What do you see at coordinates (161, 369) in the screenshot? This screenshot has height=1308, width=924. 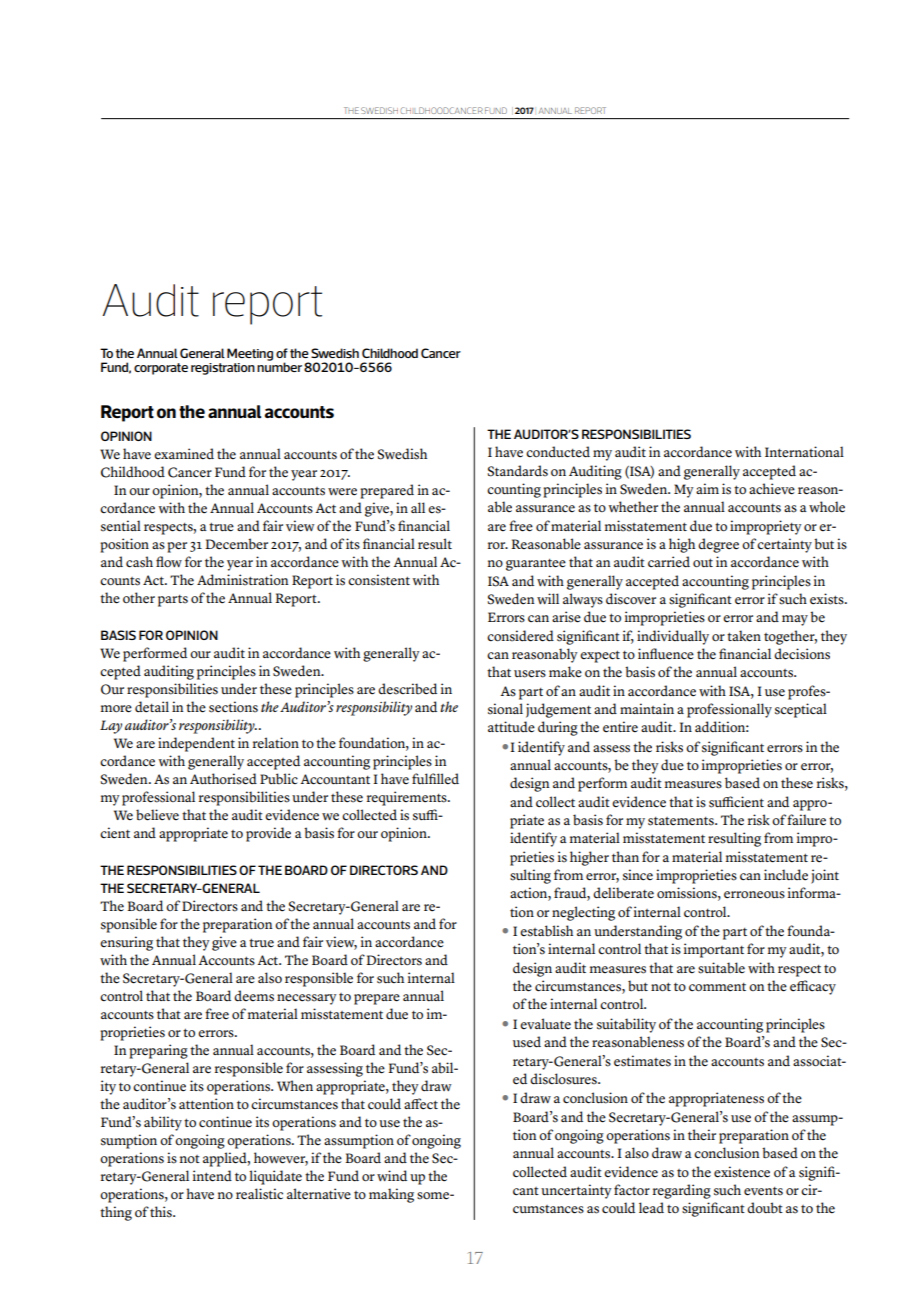 I see `corporate` at bounding box center [161, 369].
